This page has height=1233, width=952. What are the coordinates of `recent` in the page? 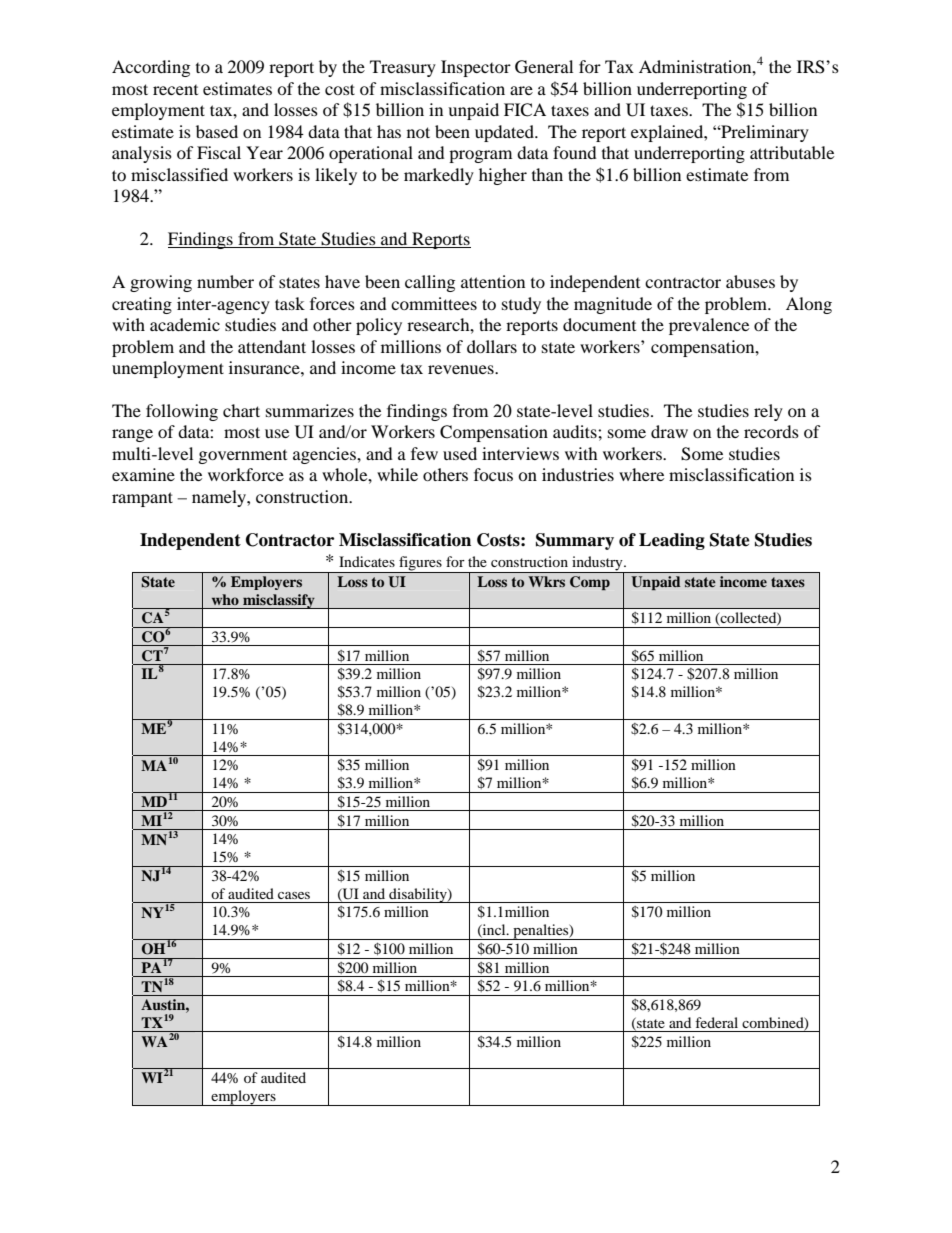 It's located at (175, 90).
